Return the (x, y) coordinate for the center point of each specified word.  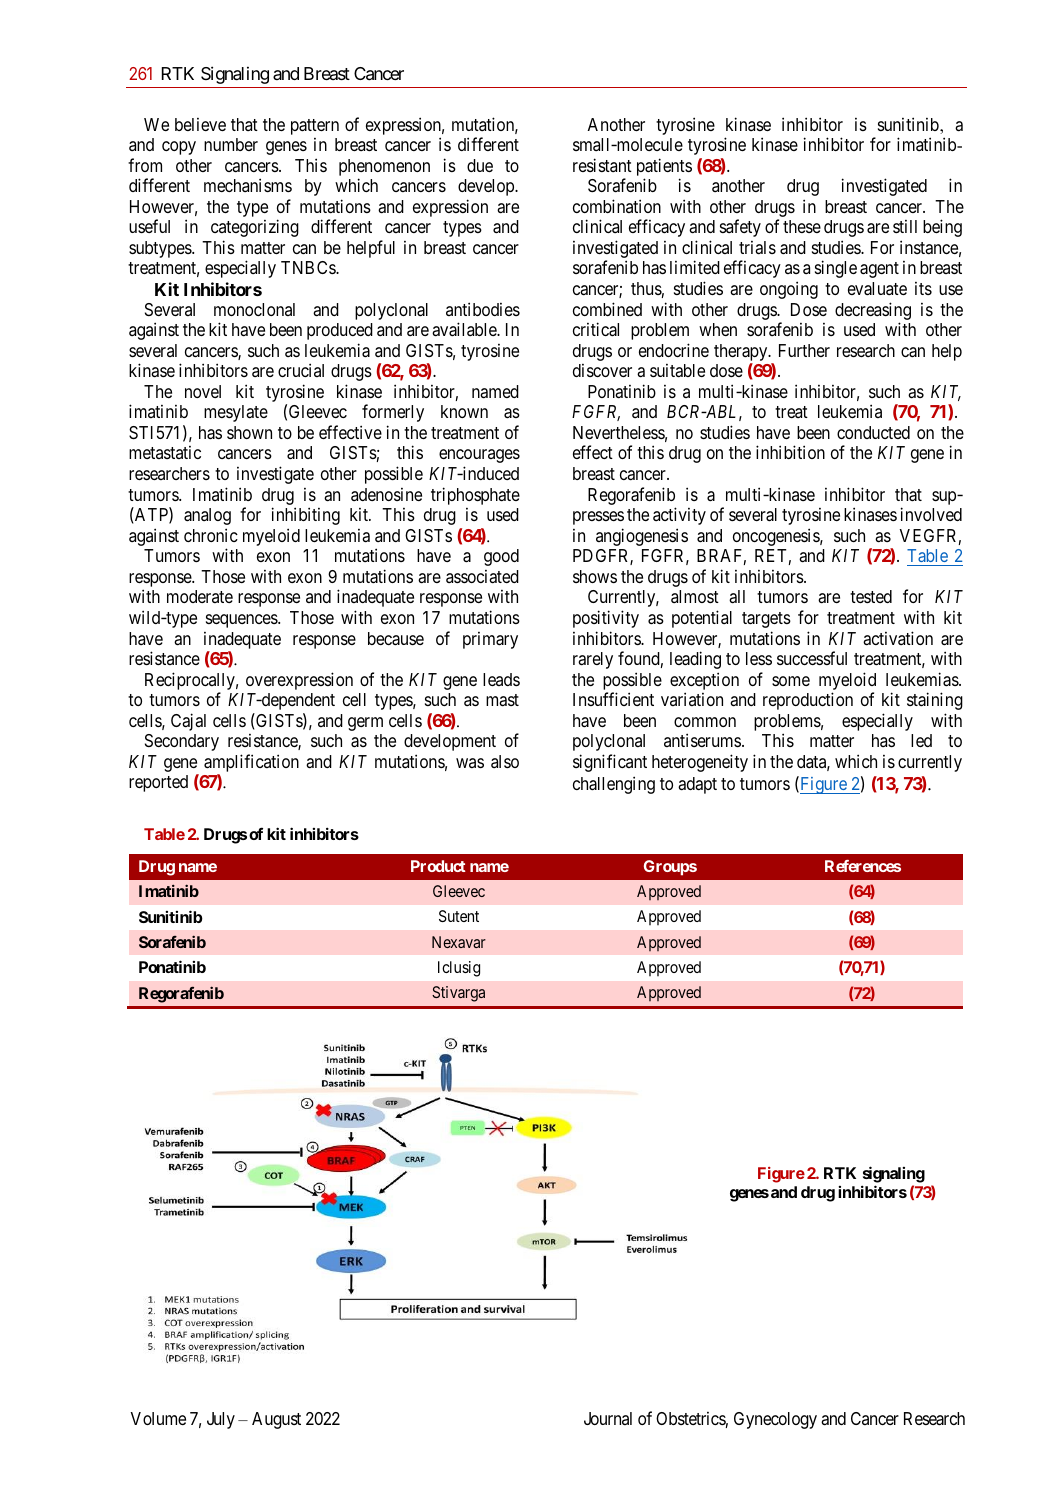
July (221, 1420)
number (231, 144)
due (480, 165)
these (802, 226)
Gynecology (775, 1420)
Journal (608, 1418)
